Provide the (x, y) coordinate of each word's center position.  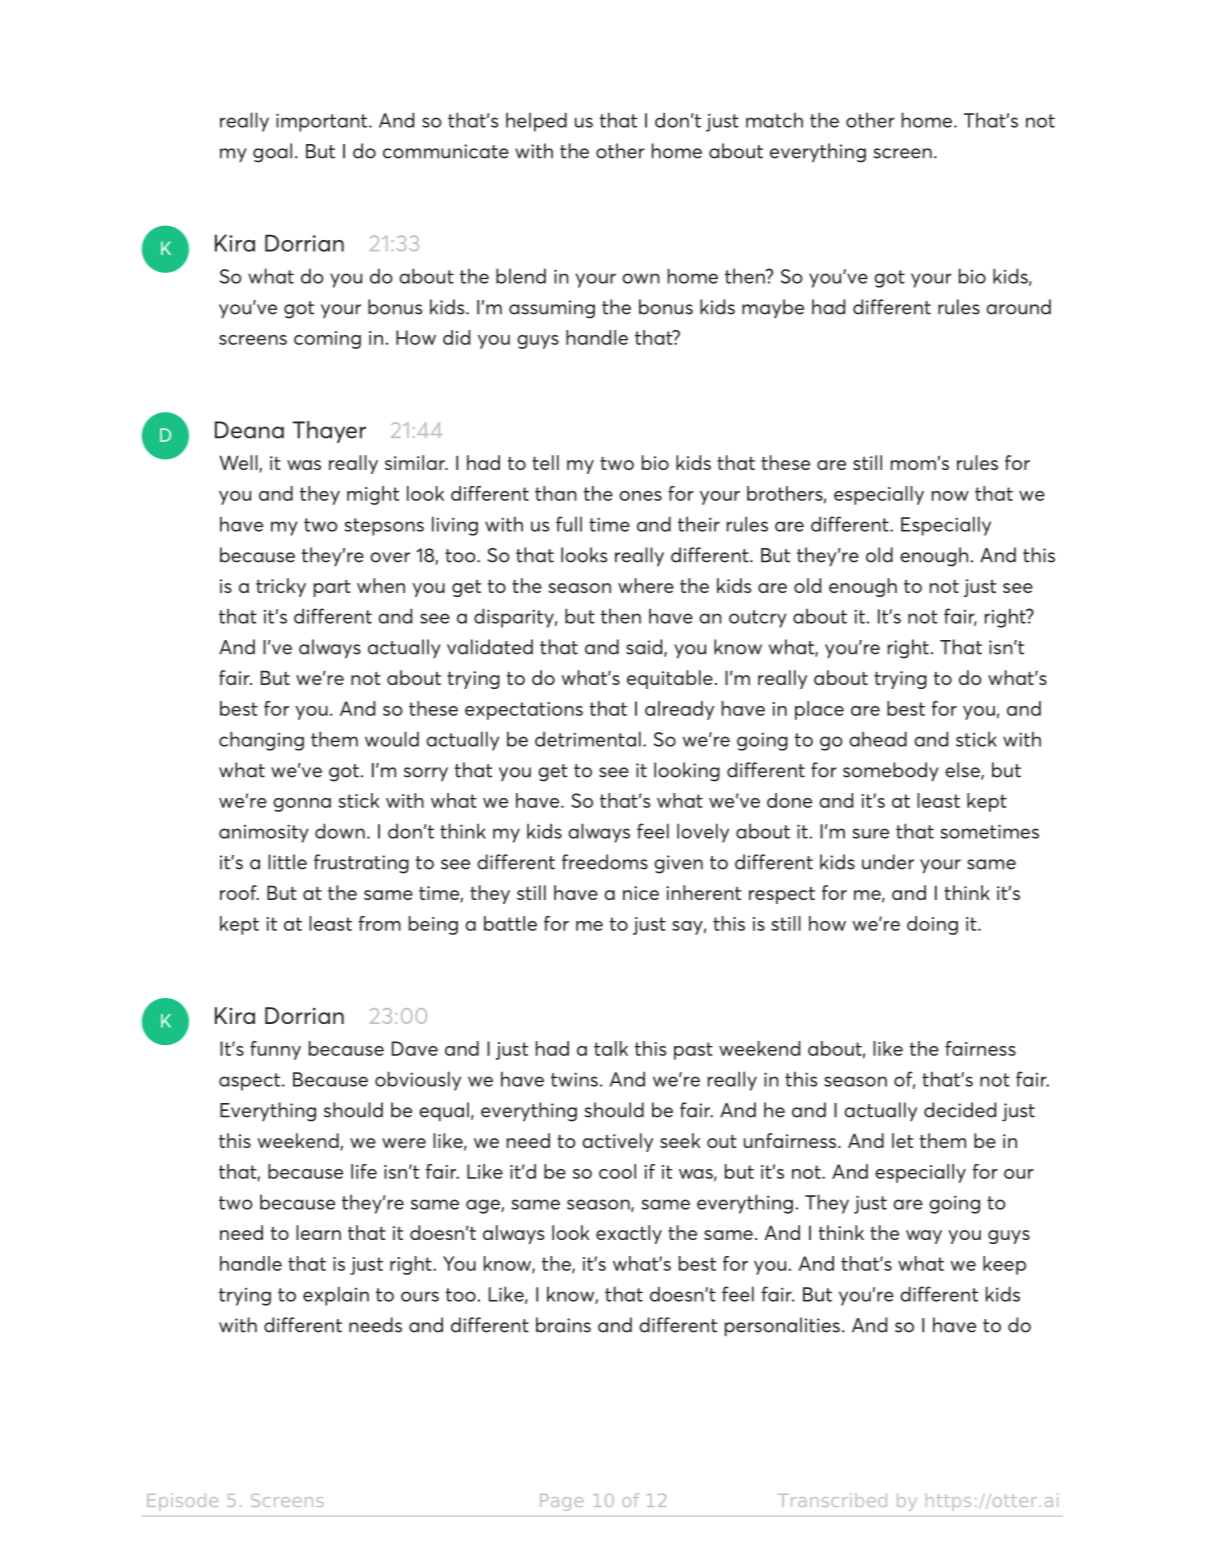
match (774, 120)
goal (272, 153)
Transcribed (832, 1500)
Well (238, 462)
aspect (251, 1082)
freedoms (605, 862)
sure (871, 833)
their (699, 524)
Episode (182, 1502)
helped (536, 122)
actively (617, 1142)
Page (561, 1502)
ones (640, 496)
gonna (302, 805)
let (902, 1140)
